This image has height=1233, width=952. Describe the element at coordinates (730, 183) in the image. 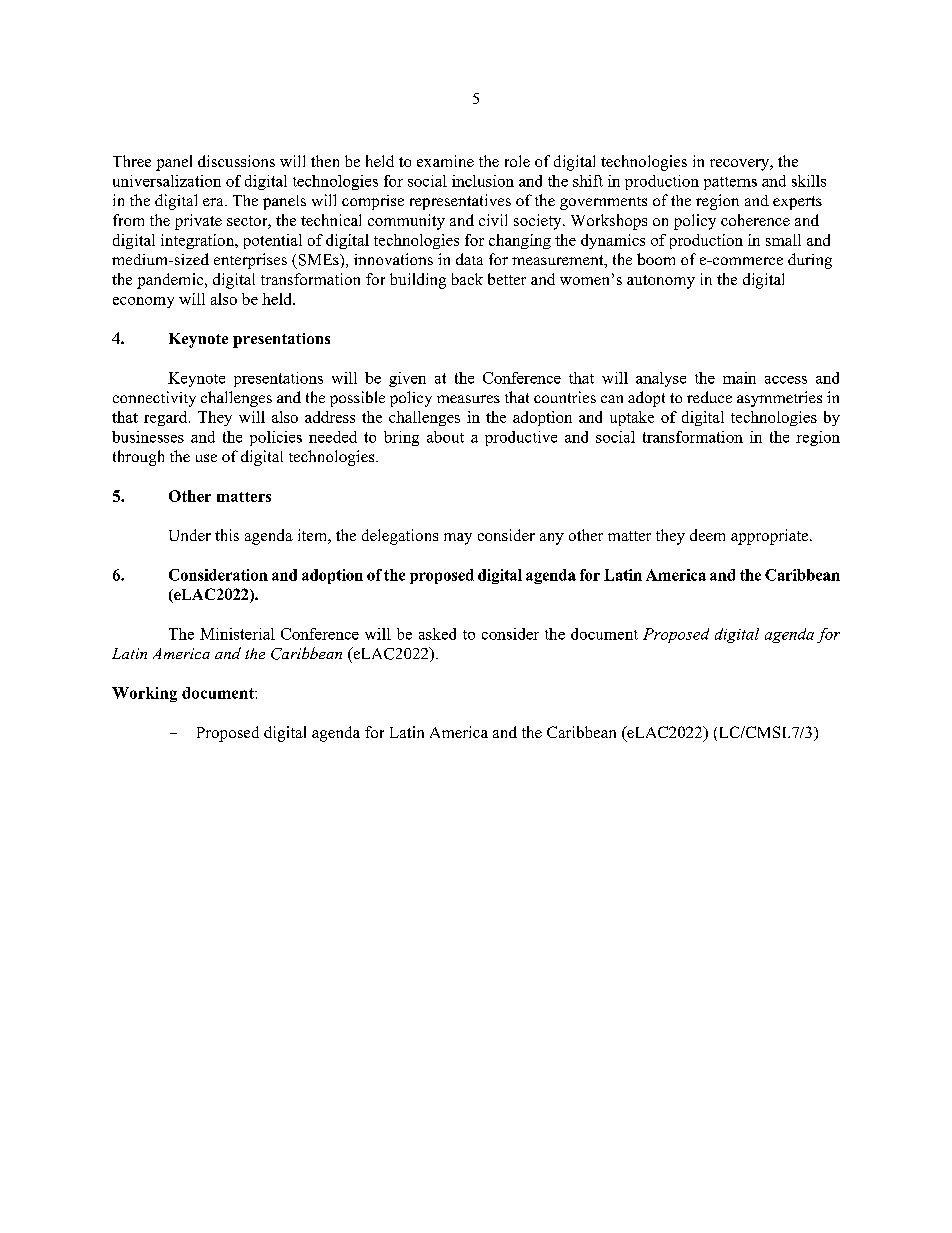

I see `patterns` at that location.
